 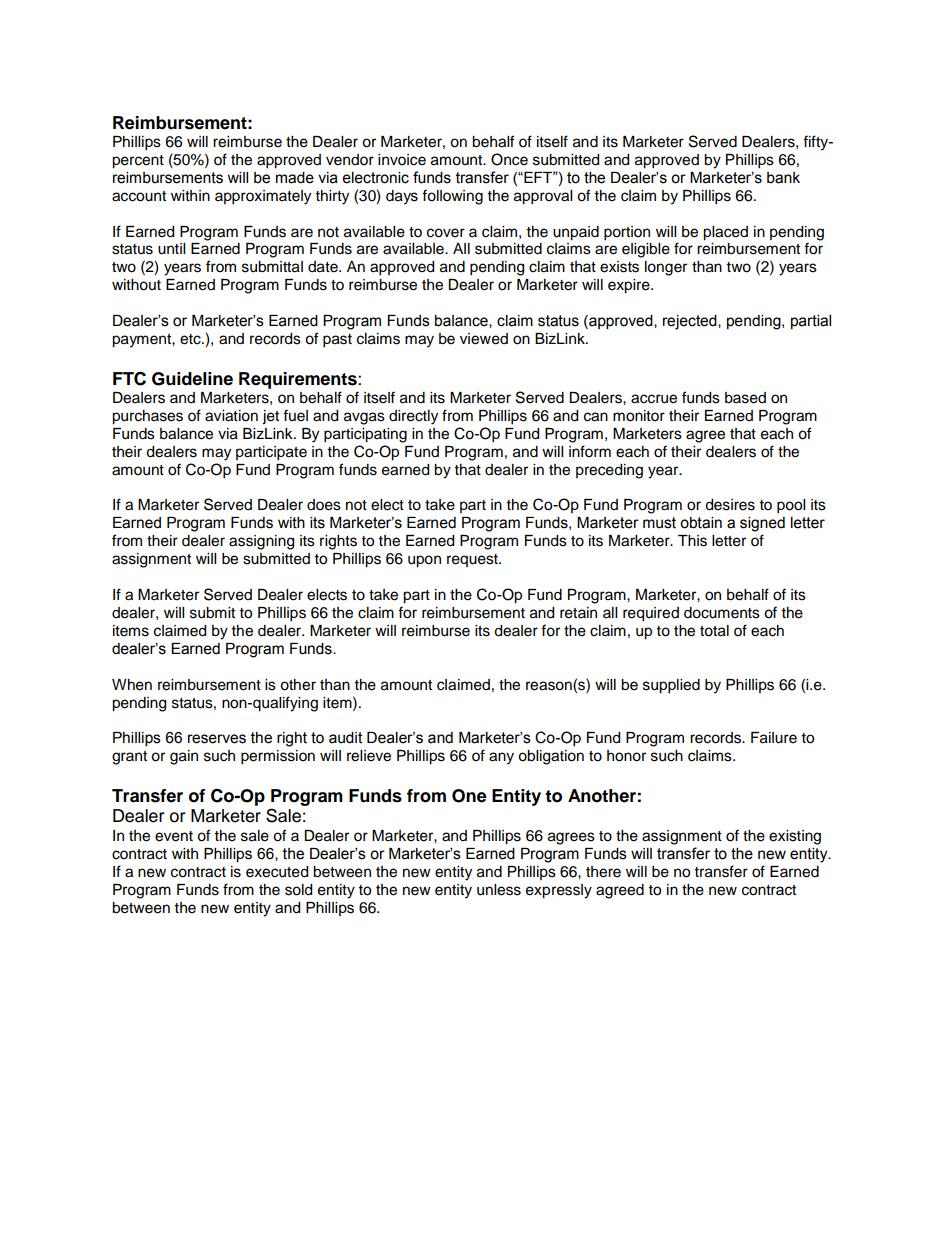 What do you see at coordinates (261, 542) in the screenshot?
I see `assigning` at bounding box center [261, 542].
